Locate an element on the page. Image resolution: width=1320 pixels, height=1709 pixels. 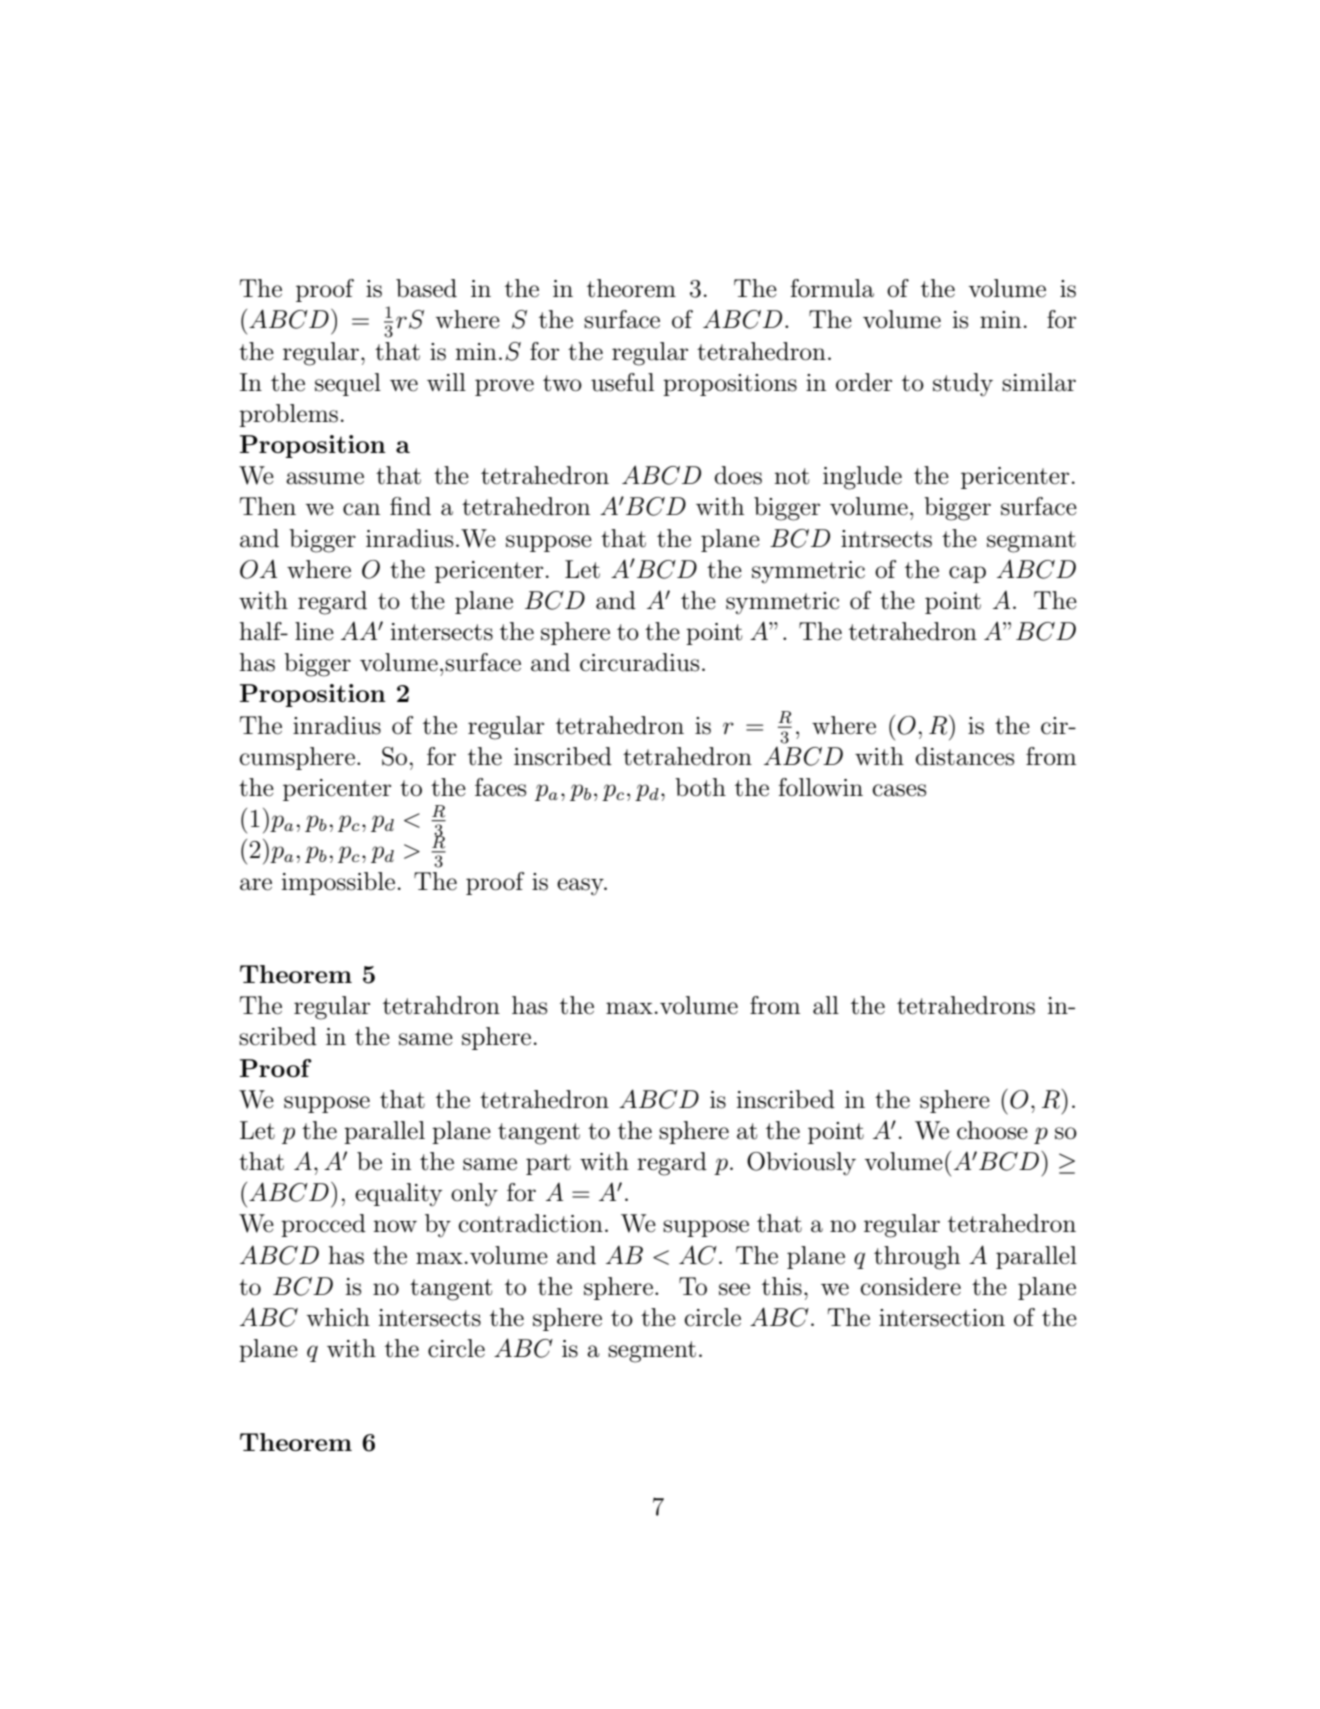
which is located at coordinates (338, 1317).
